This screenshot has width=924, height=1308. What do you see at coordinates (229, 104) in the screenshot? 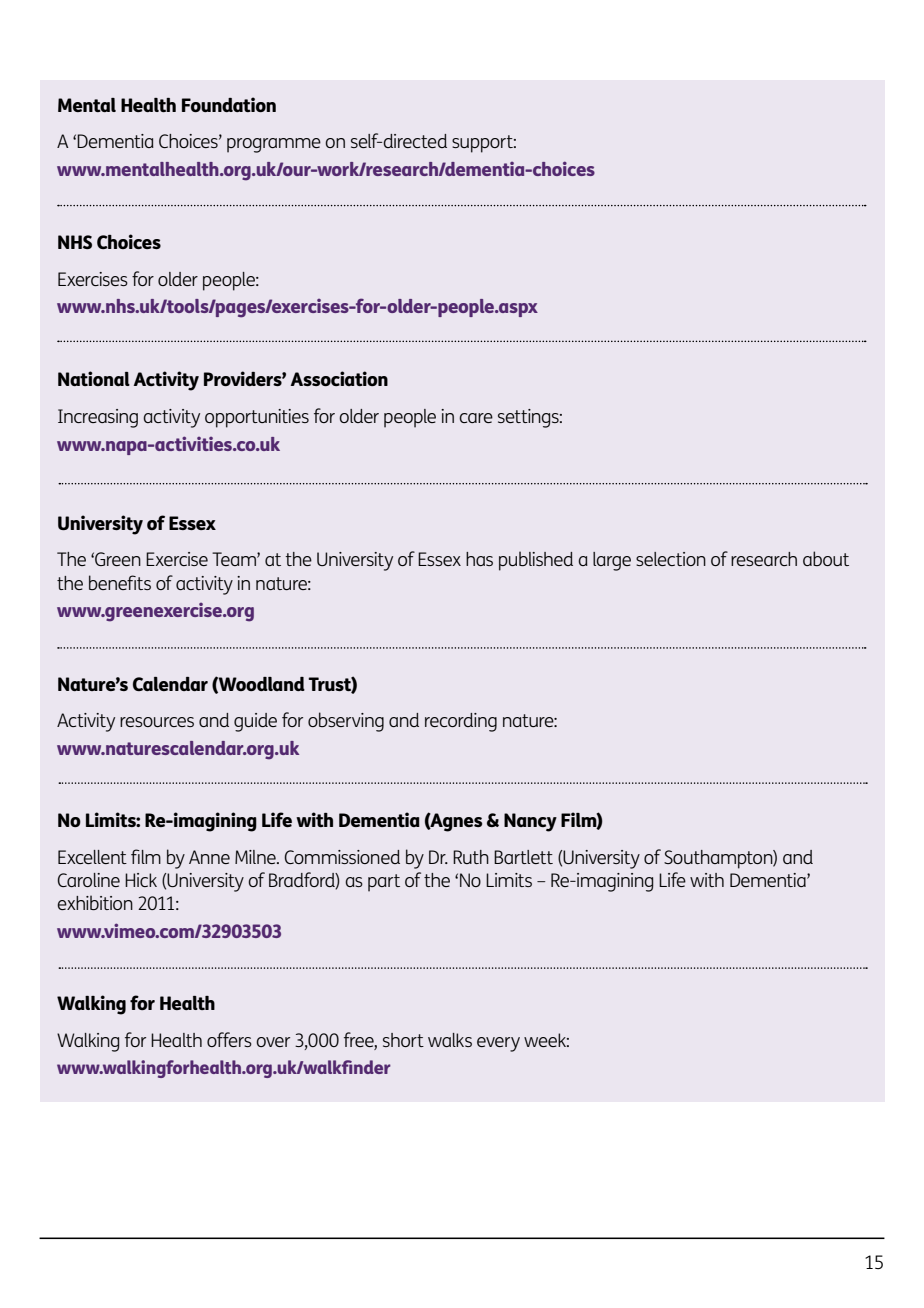
I see `Foundation` at bounding box center [229, 104].
